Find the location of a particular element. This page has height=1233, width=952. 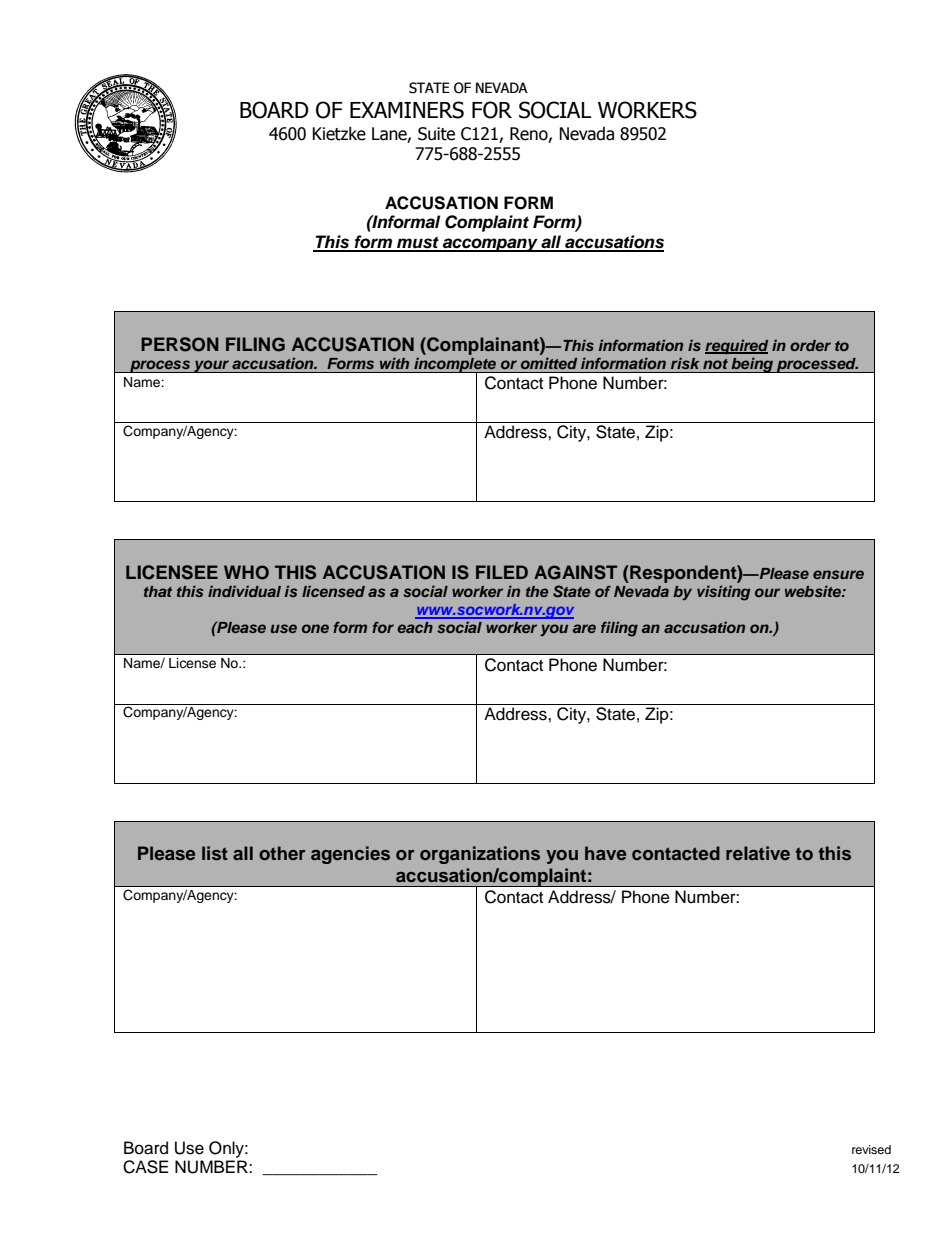

website is located at coordinates (814, 591).
